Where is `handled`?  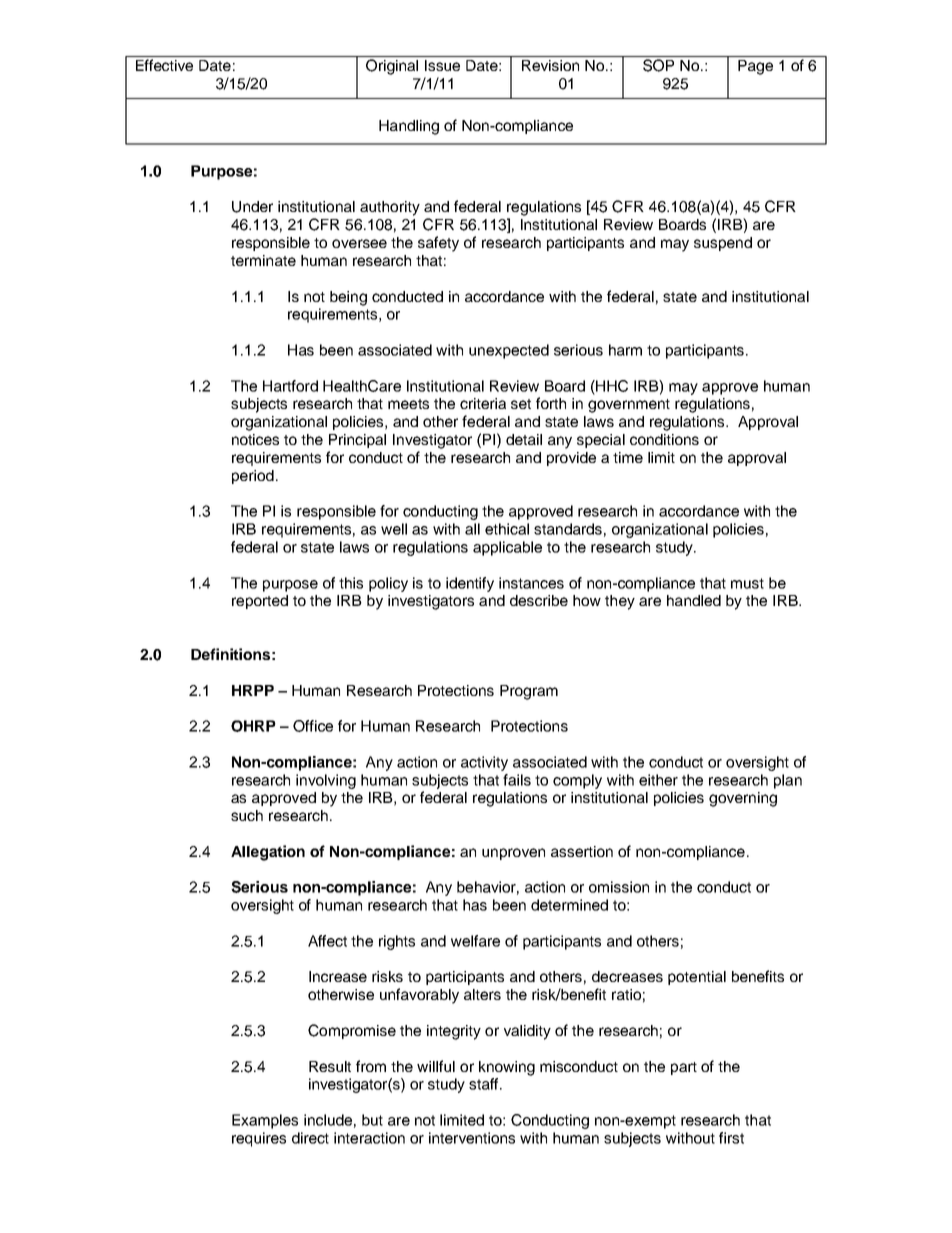 handled is located at coordinates (694, 600).
